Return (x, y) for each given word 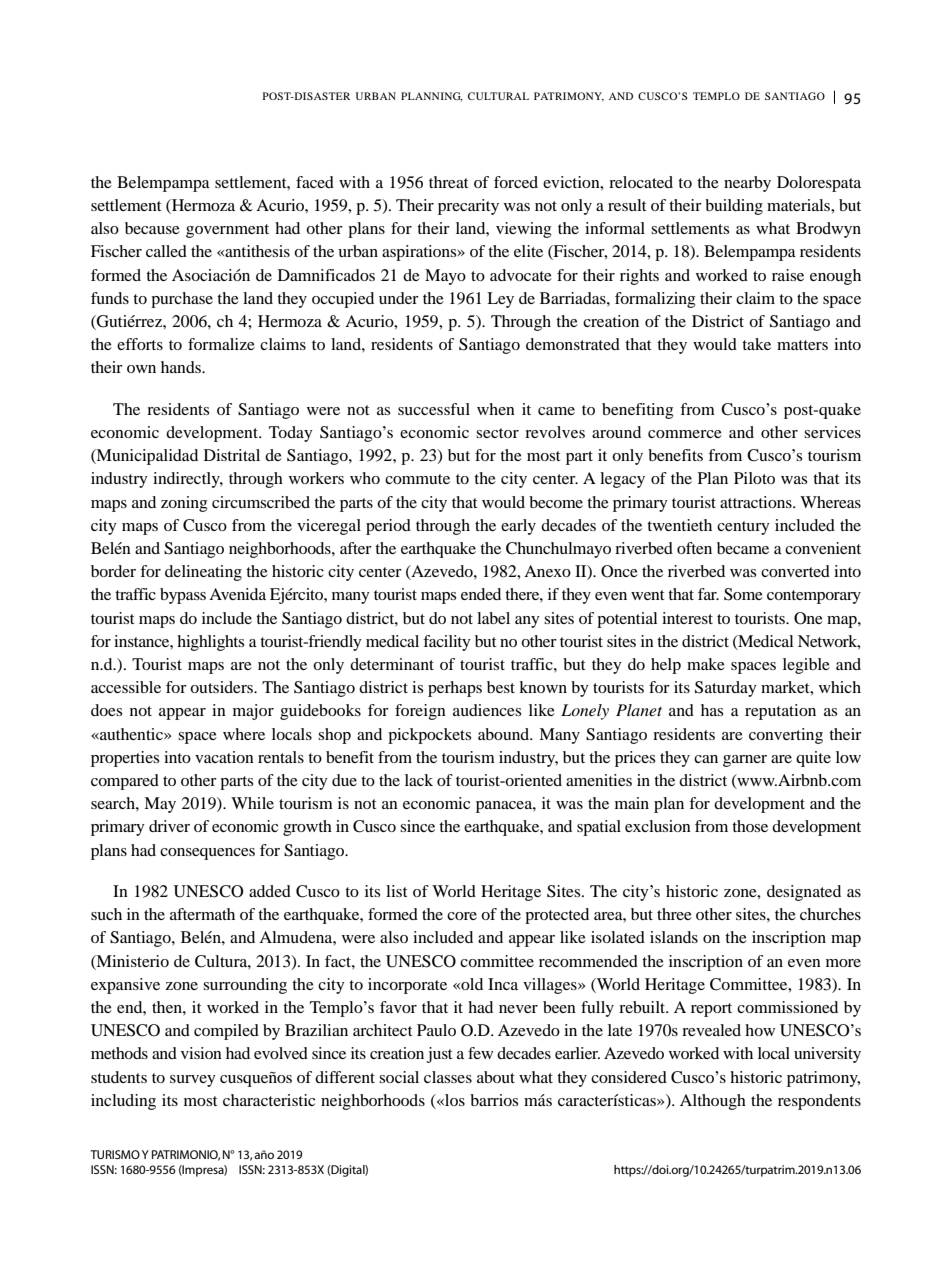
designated (804, 893)
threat (448, 182)
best (501, 687)
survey (193, 1081)
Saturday (726, 689)
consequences (207, 854)
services (832, 432)
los (454, 1100)
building (734, 207)
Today (291, 434)
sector (497, 433)
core (462, 916)
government (227, 231)
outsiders (222, 687)
